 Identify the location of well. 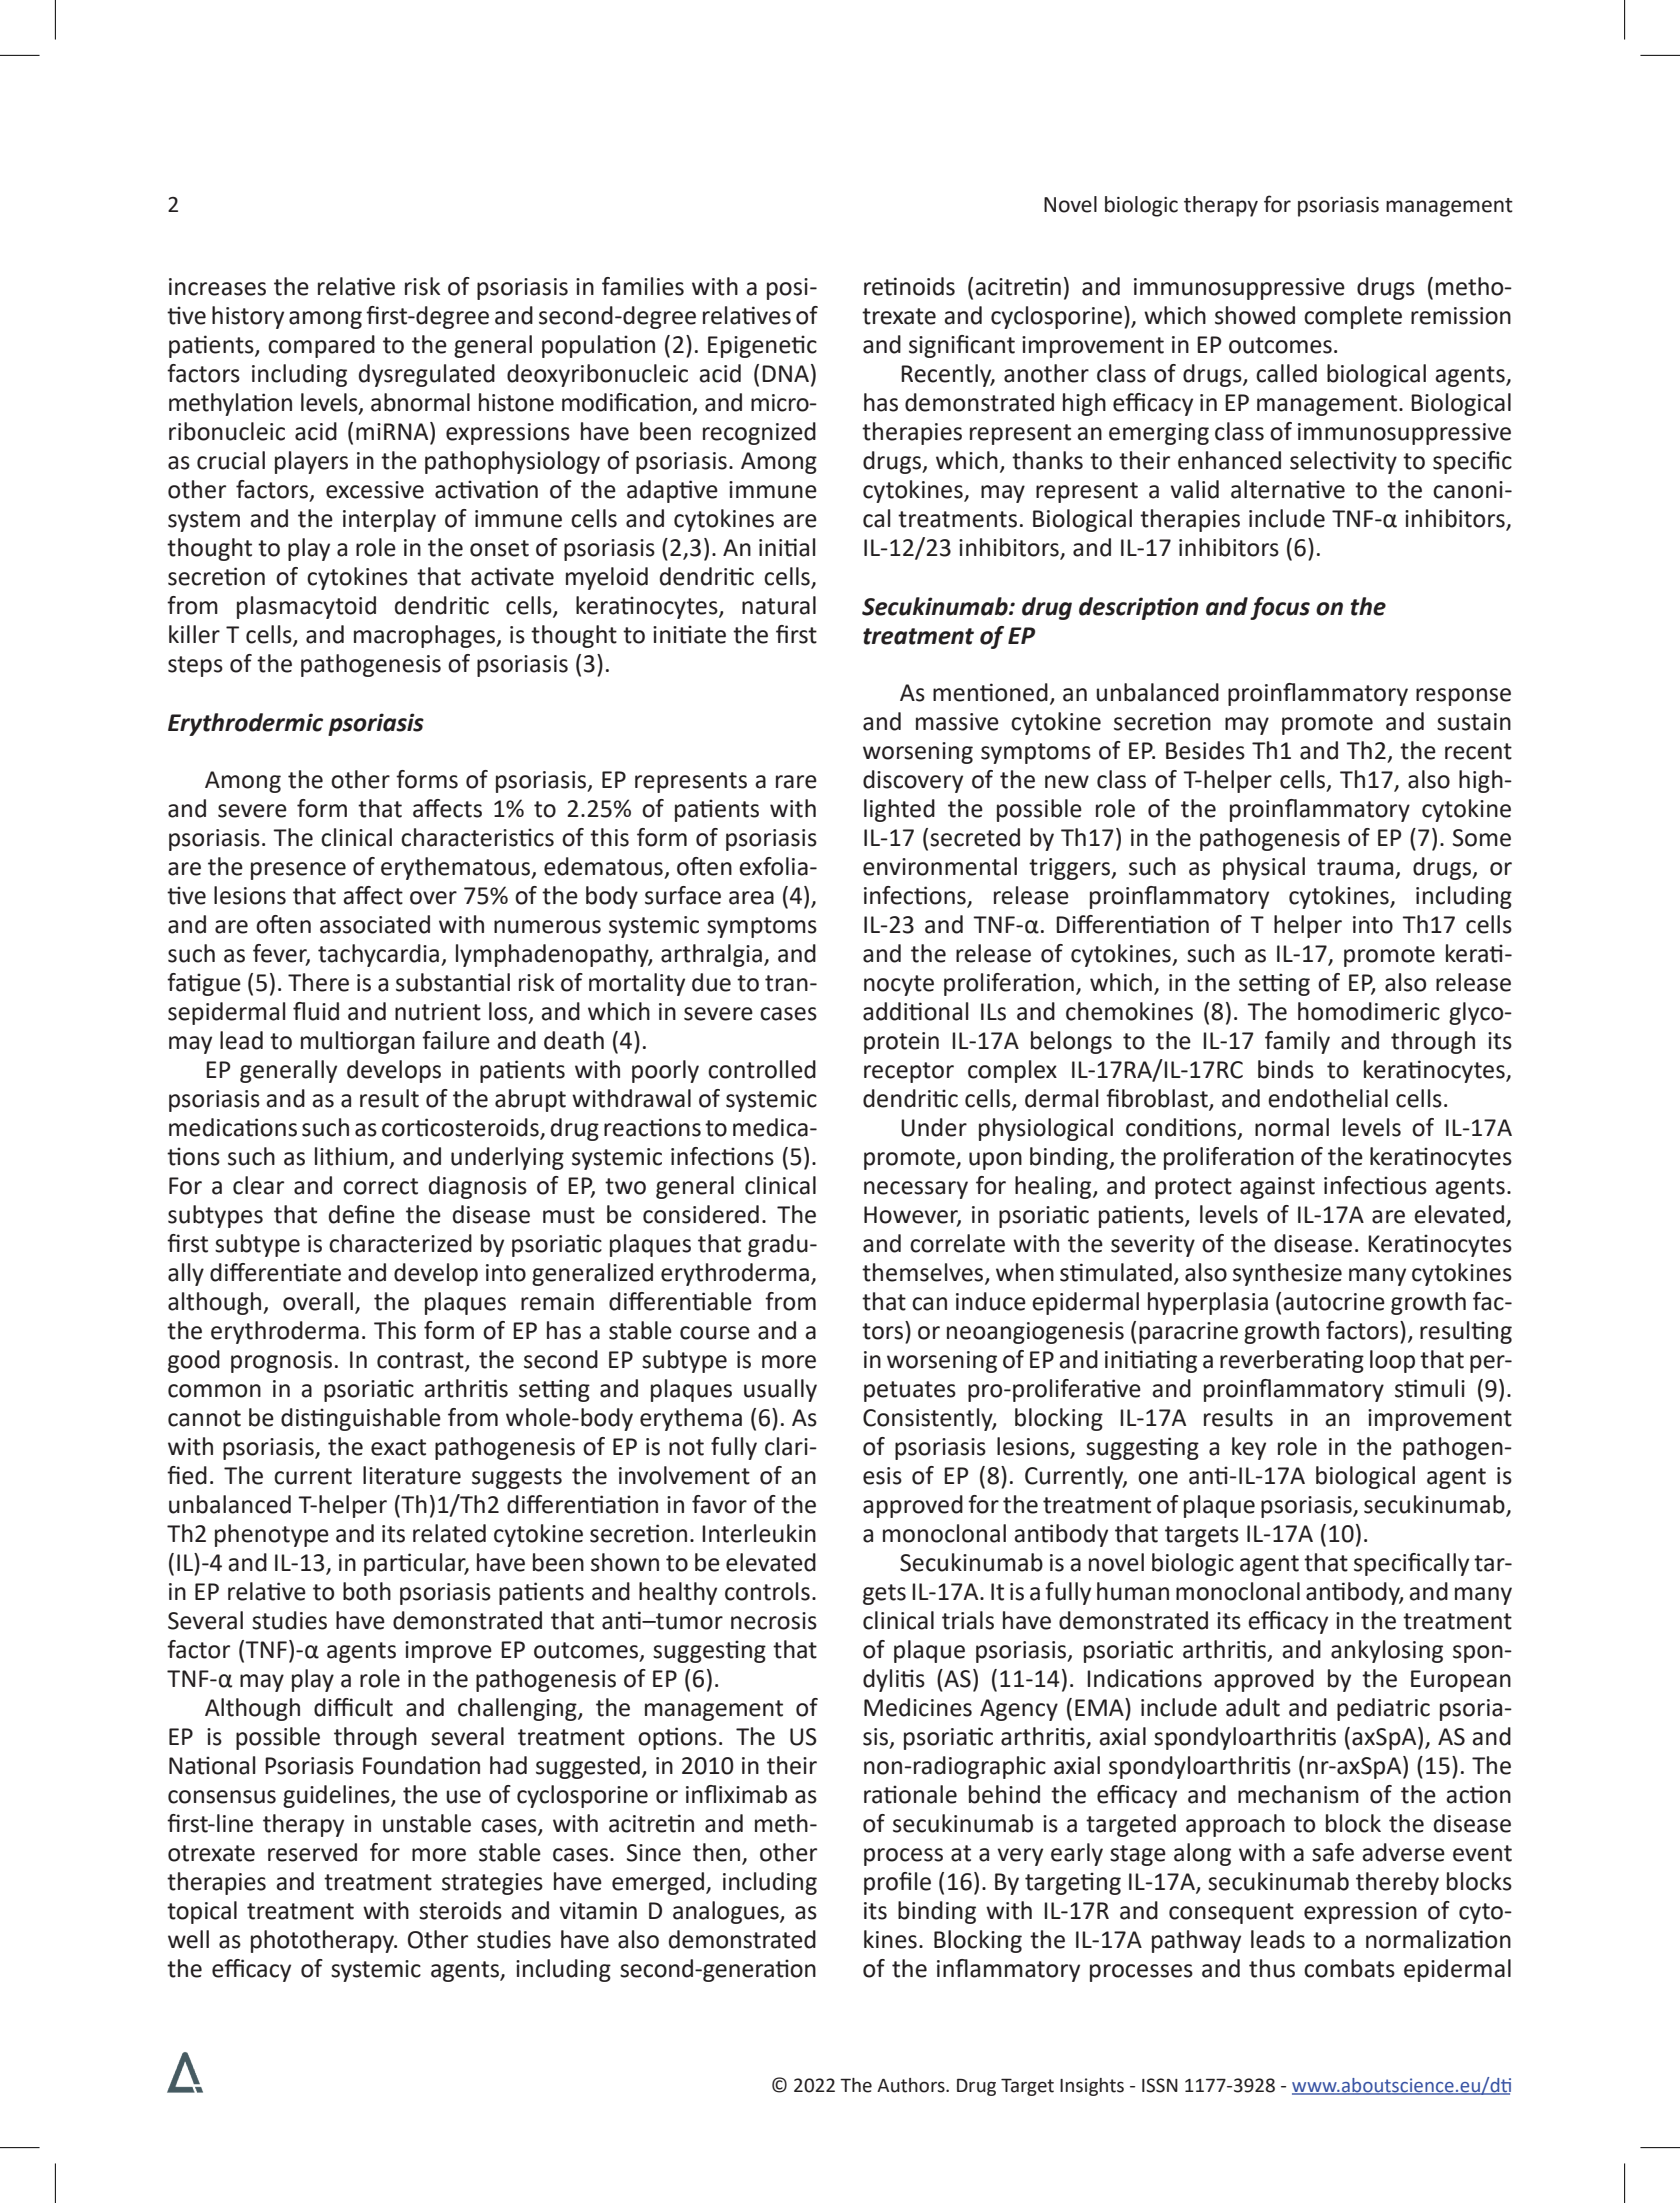
(188, 1939).
